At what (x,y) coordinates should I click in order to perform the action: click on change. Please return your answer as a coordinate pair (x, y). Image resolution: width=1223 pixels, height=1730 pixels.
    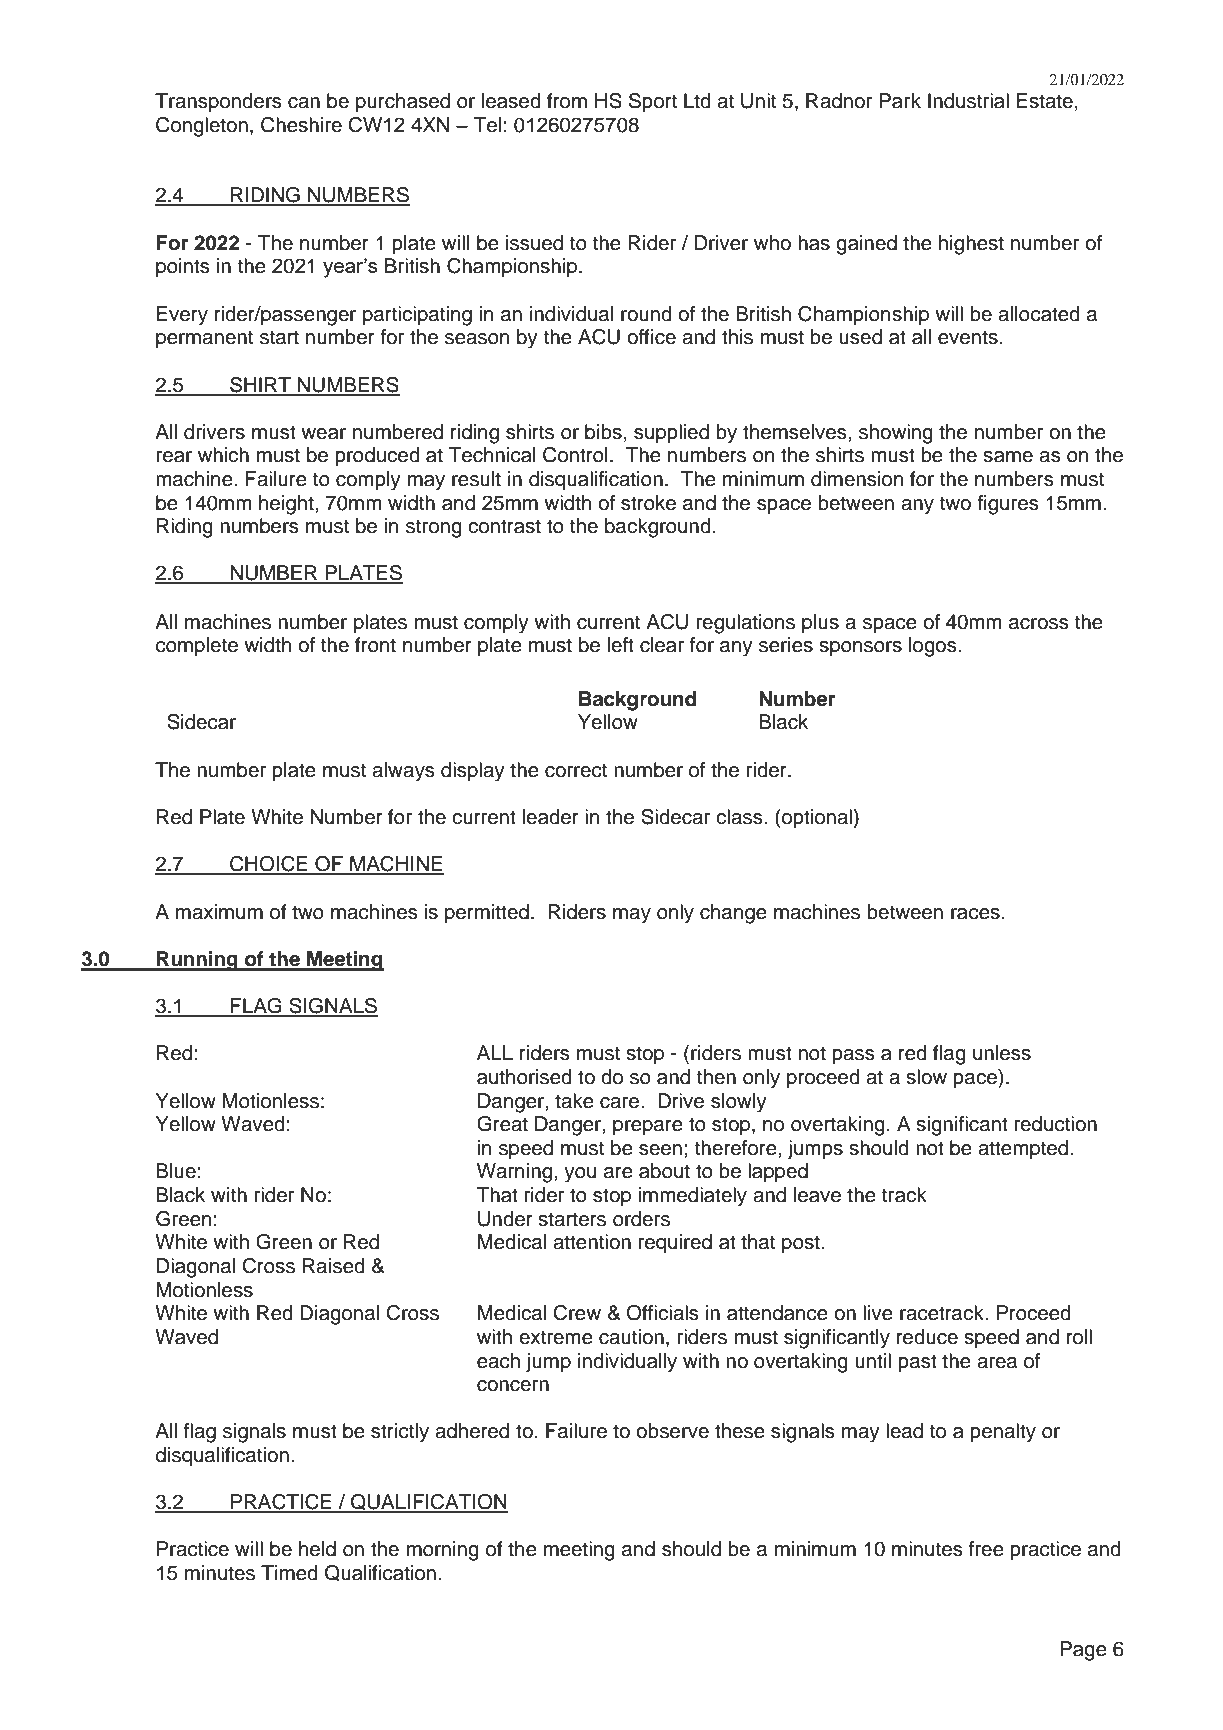
    Looking at the image, I should click on (733, 914).
